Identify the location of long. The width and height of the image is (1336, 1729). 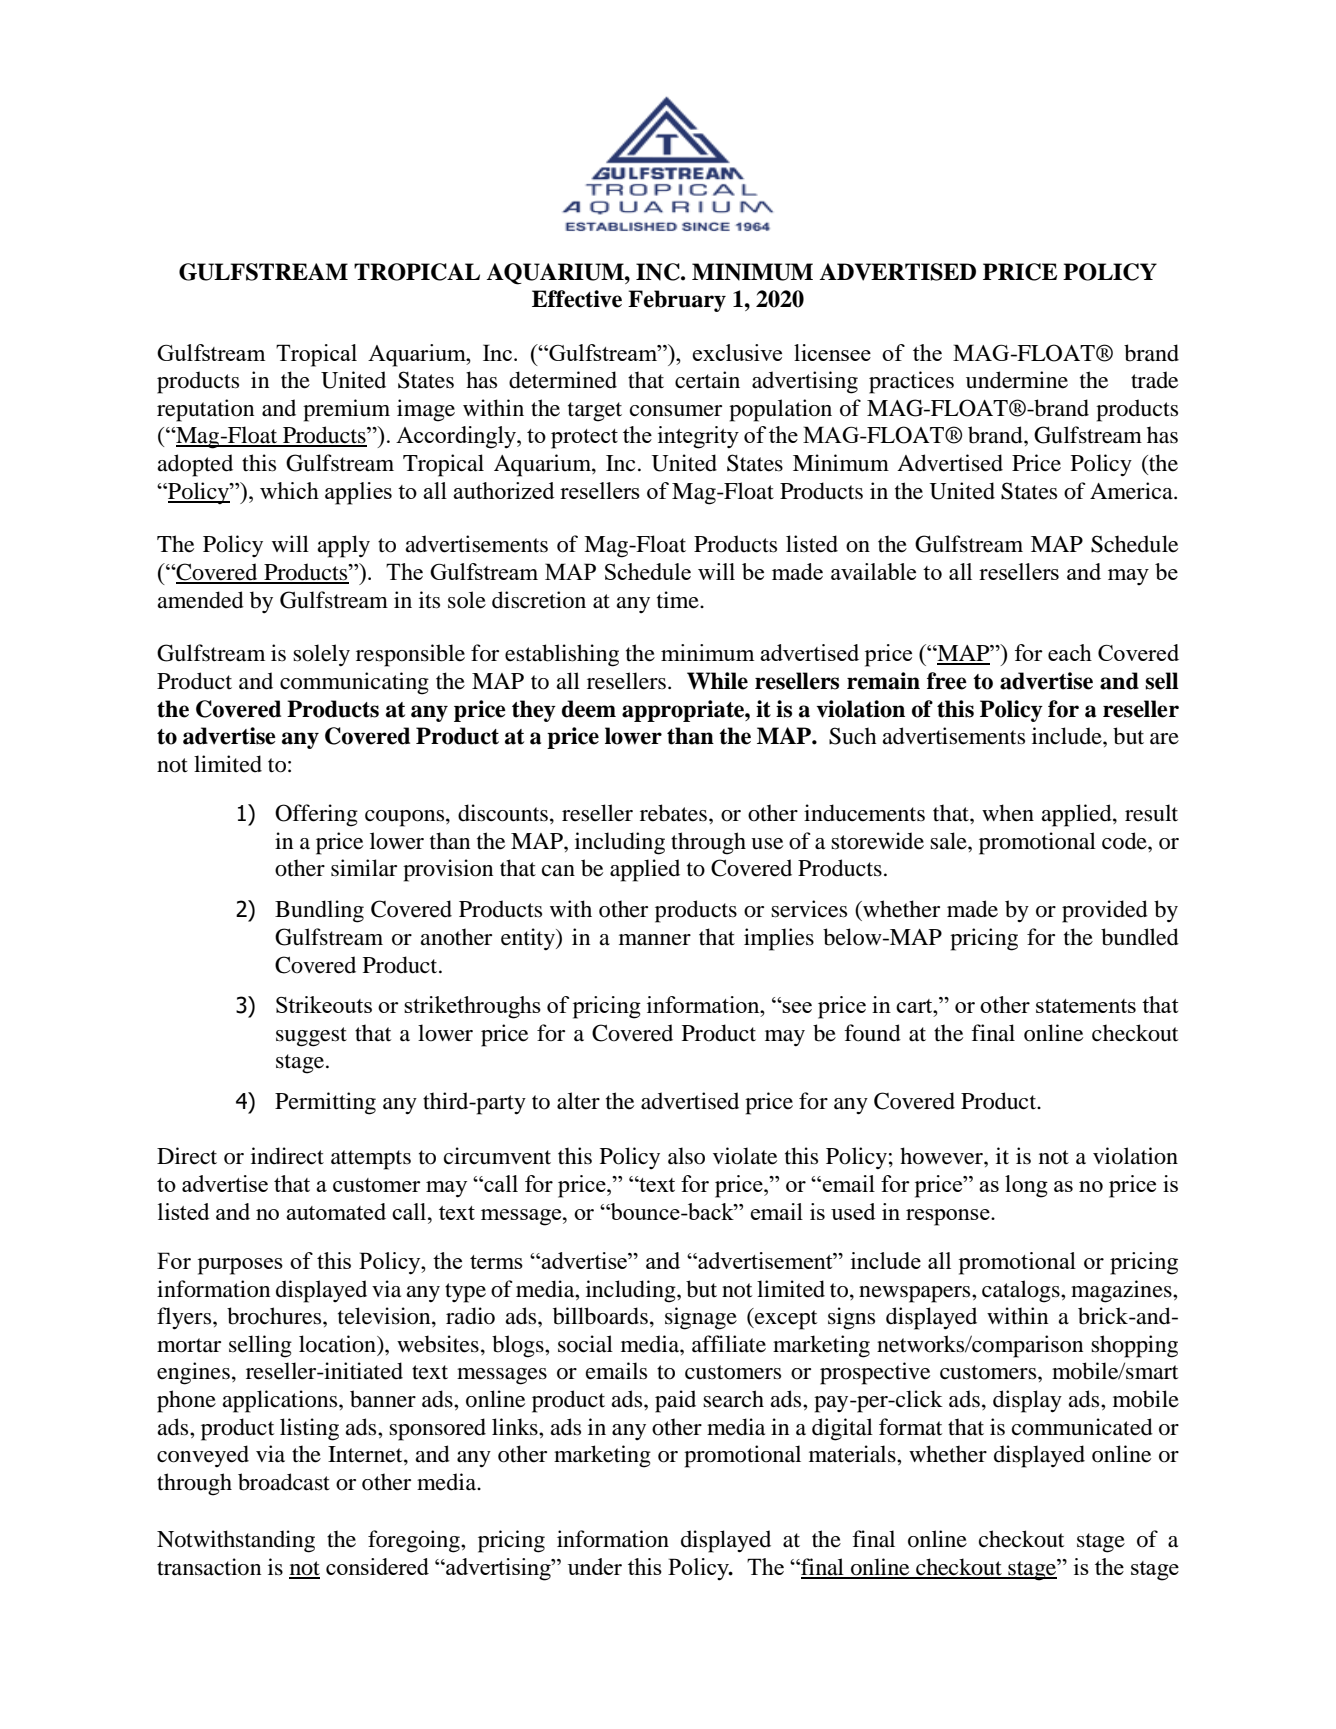
(1026, 1186).
